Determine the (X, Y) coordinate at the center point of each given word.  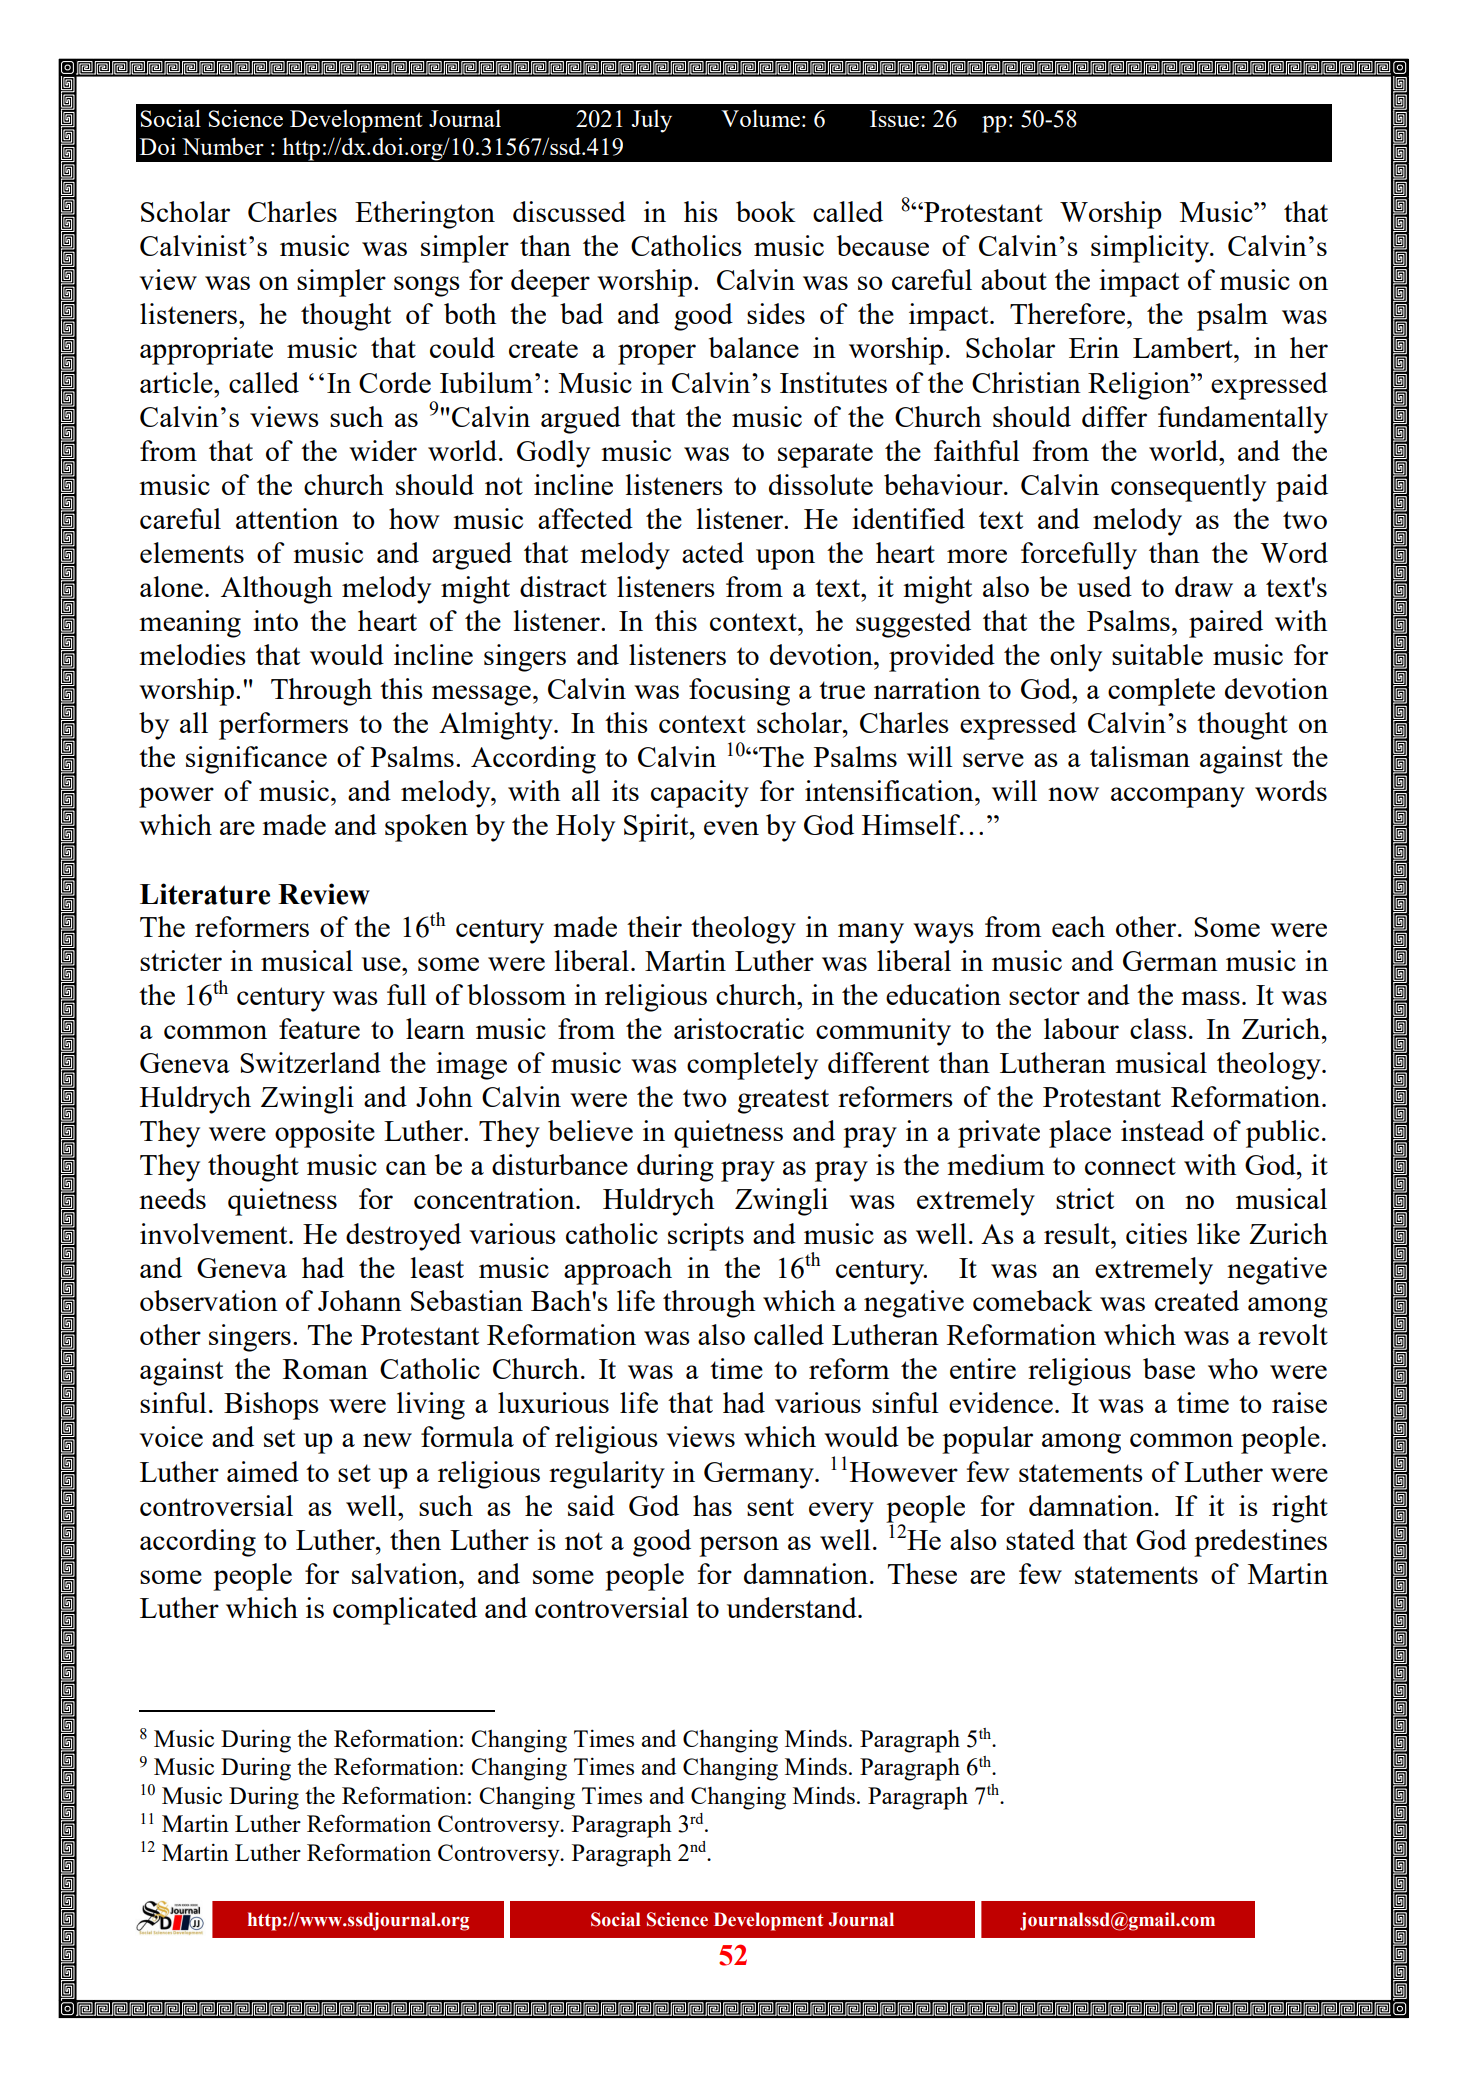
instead (1162, 1130)
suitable (1157, 654)
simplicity (1151, 249)
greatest (783, 1101)
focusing (739, 692)
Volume (760, 118)
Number (223, 146)
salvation (406, 1573)
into (275, 620)
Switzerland (310, 1062)
